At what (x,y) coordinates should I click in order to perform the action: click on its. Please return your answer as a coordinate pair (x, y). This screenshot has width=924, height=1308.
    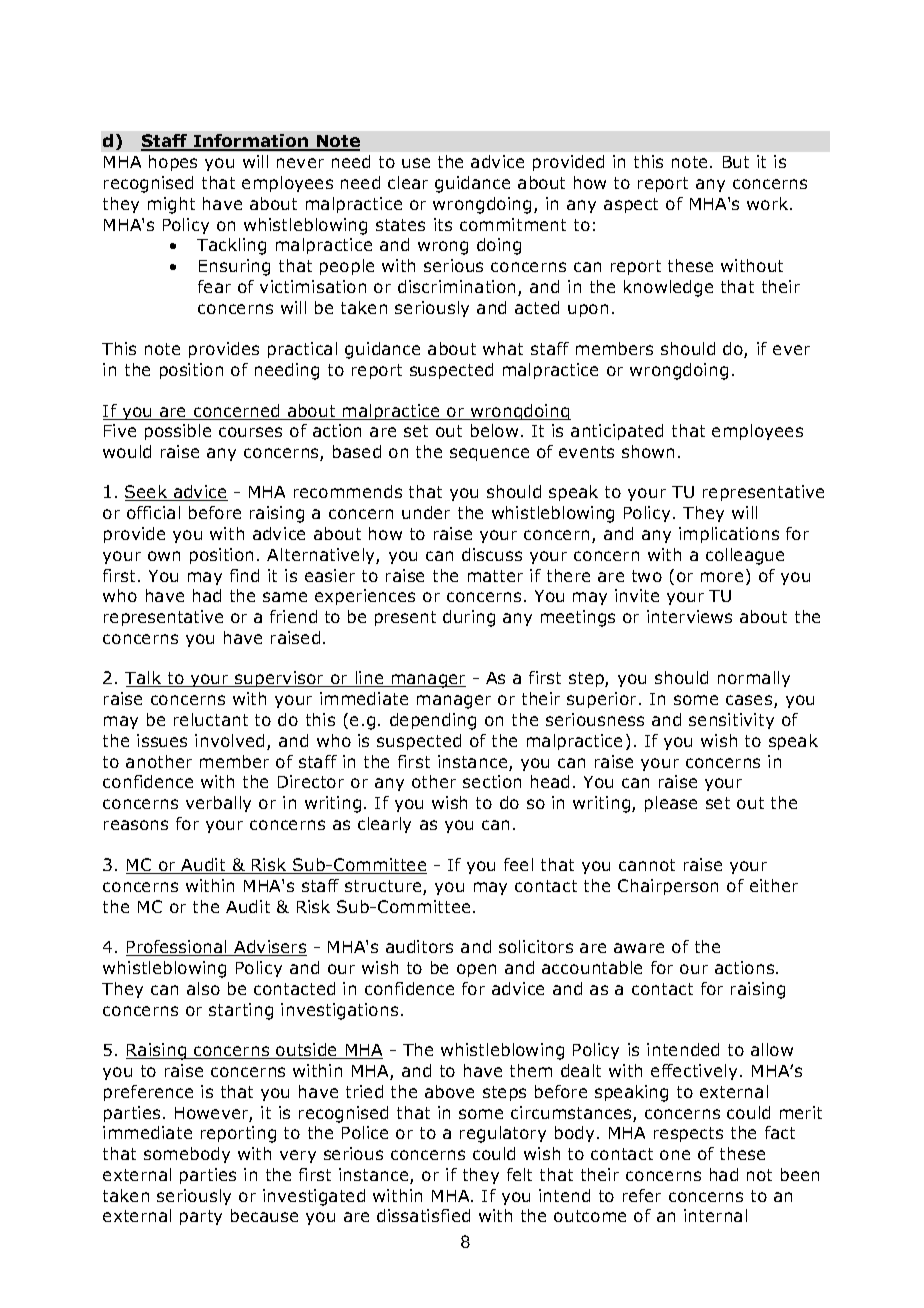
    Looking at the image, I should click on (443, 224).
